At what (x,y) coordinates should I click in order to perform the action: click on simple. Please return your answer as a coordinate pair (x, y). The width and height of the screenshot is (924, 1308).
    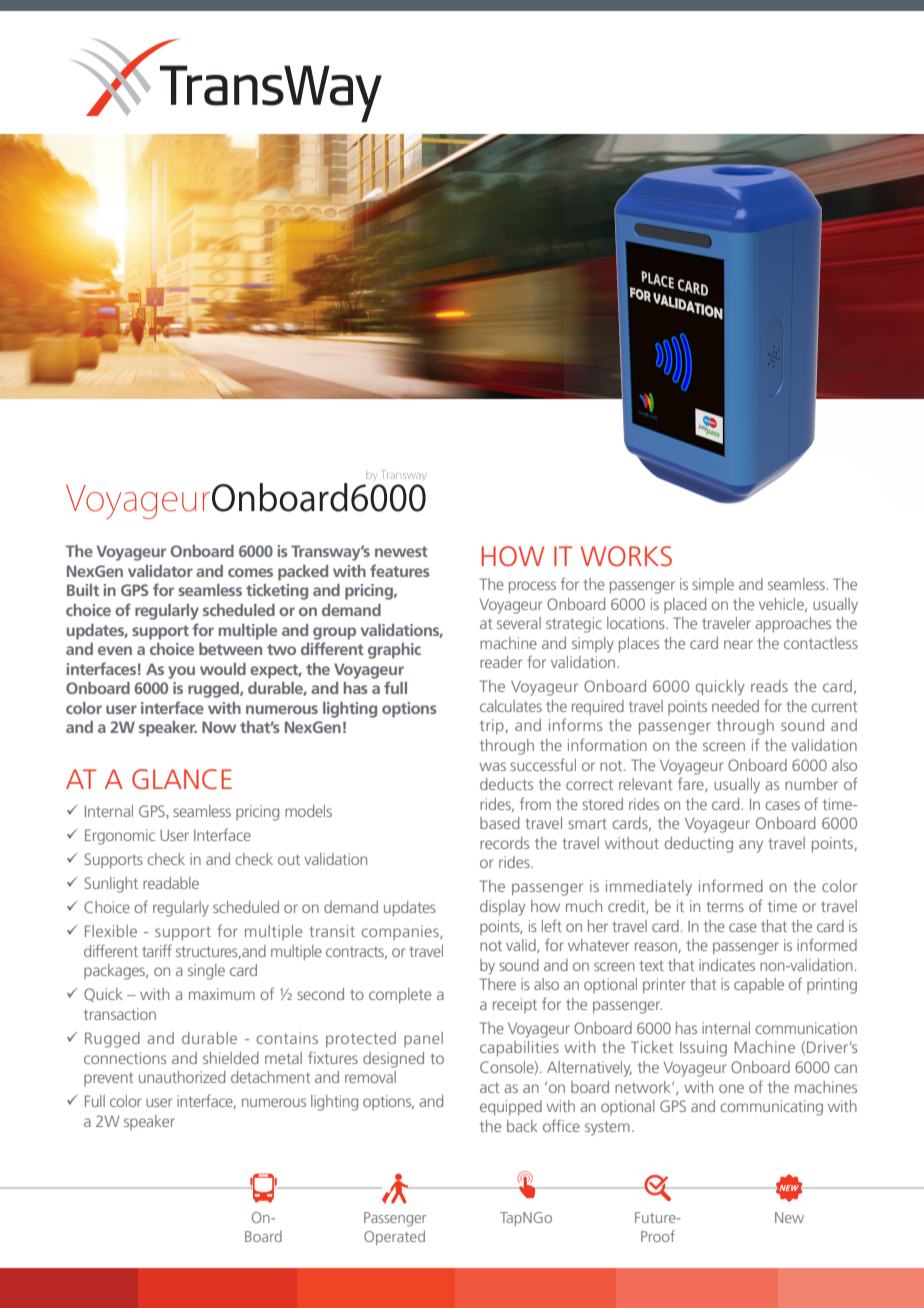
    Looking at the image, I should click on (713, 586).
